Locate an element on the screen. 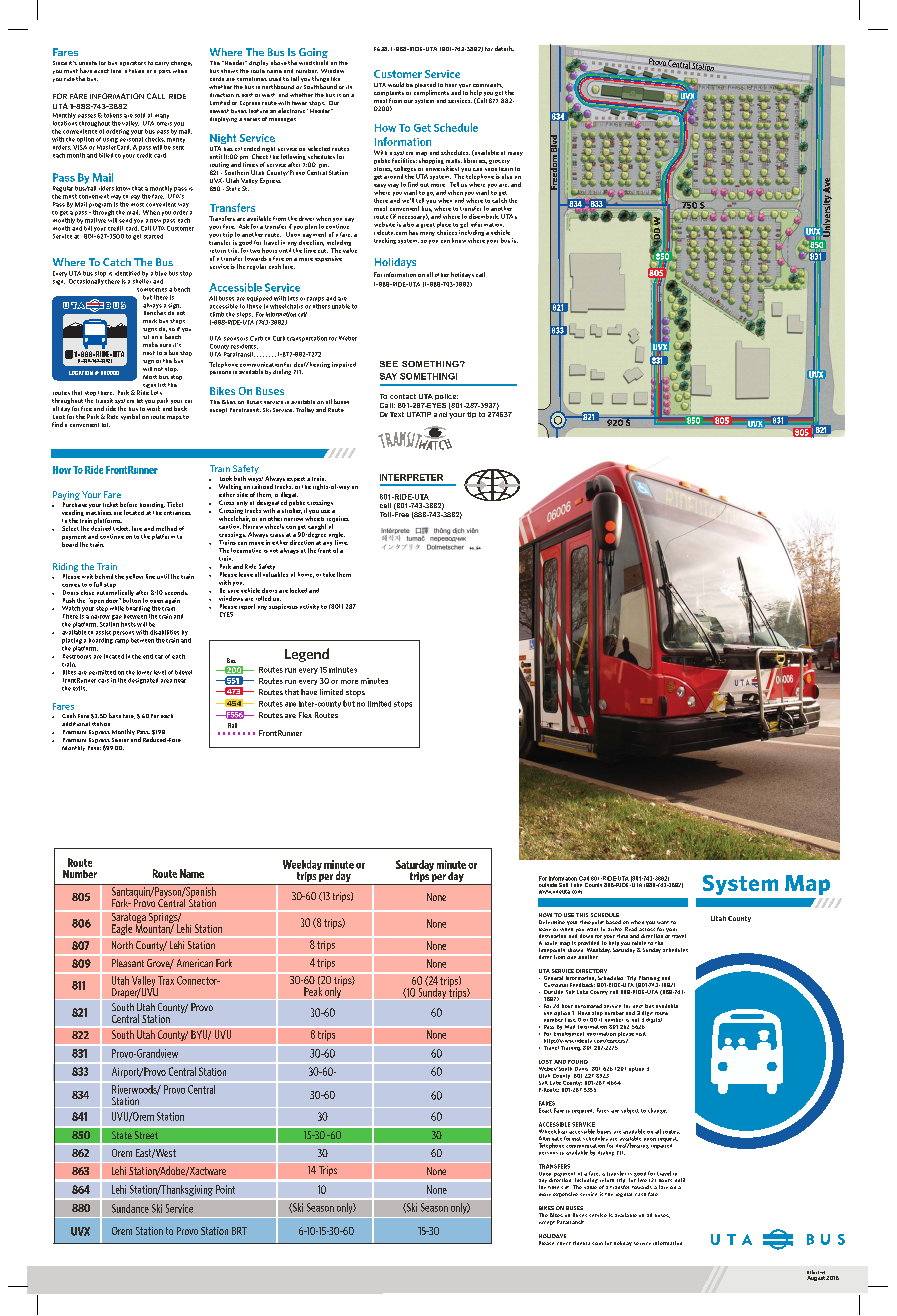 The height and width of the screenshot is (1316, 897). contact is located at coordinates (403, 396).
